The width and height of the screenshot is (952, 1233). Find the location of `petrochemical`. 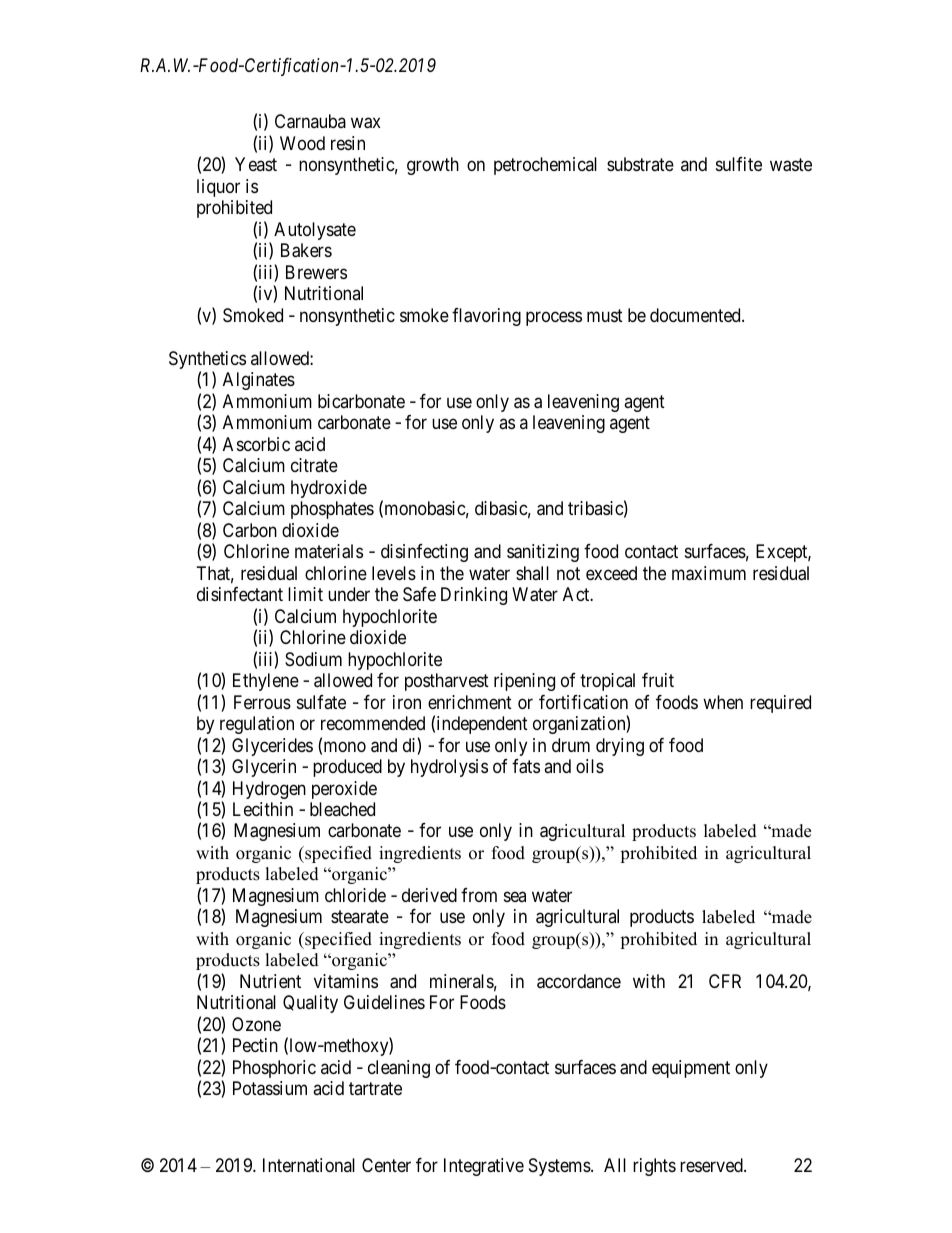

petrochemical is located at coordinates (545, 166).
